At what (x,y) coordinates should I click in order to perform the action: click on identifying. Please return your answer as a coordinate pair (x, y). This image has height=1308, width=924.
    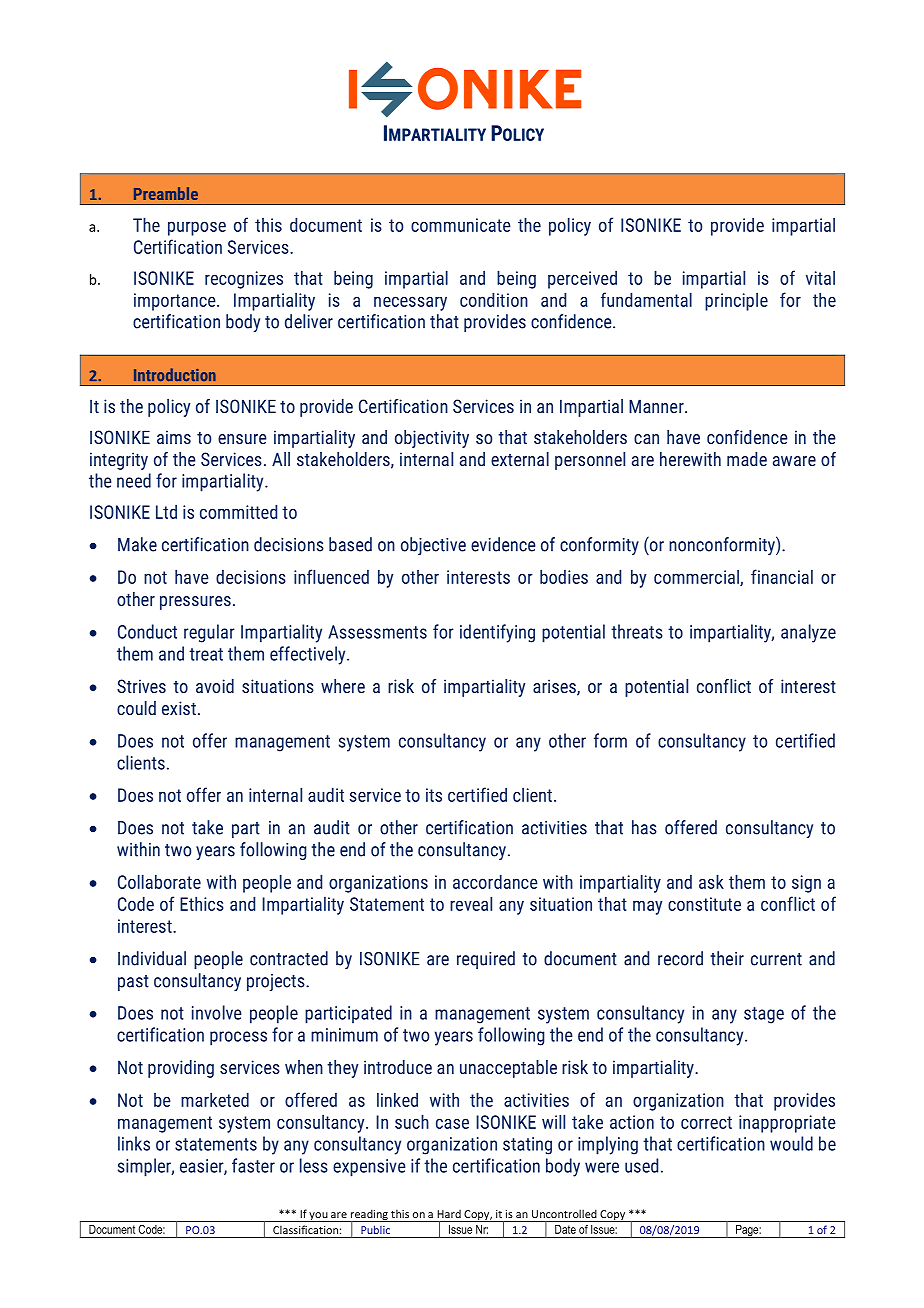
    Looking at the image, I should click on (497, 633).
